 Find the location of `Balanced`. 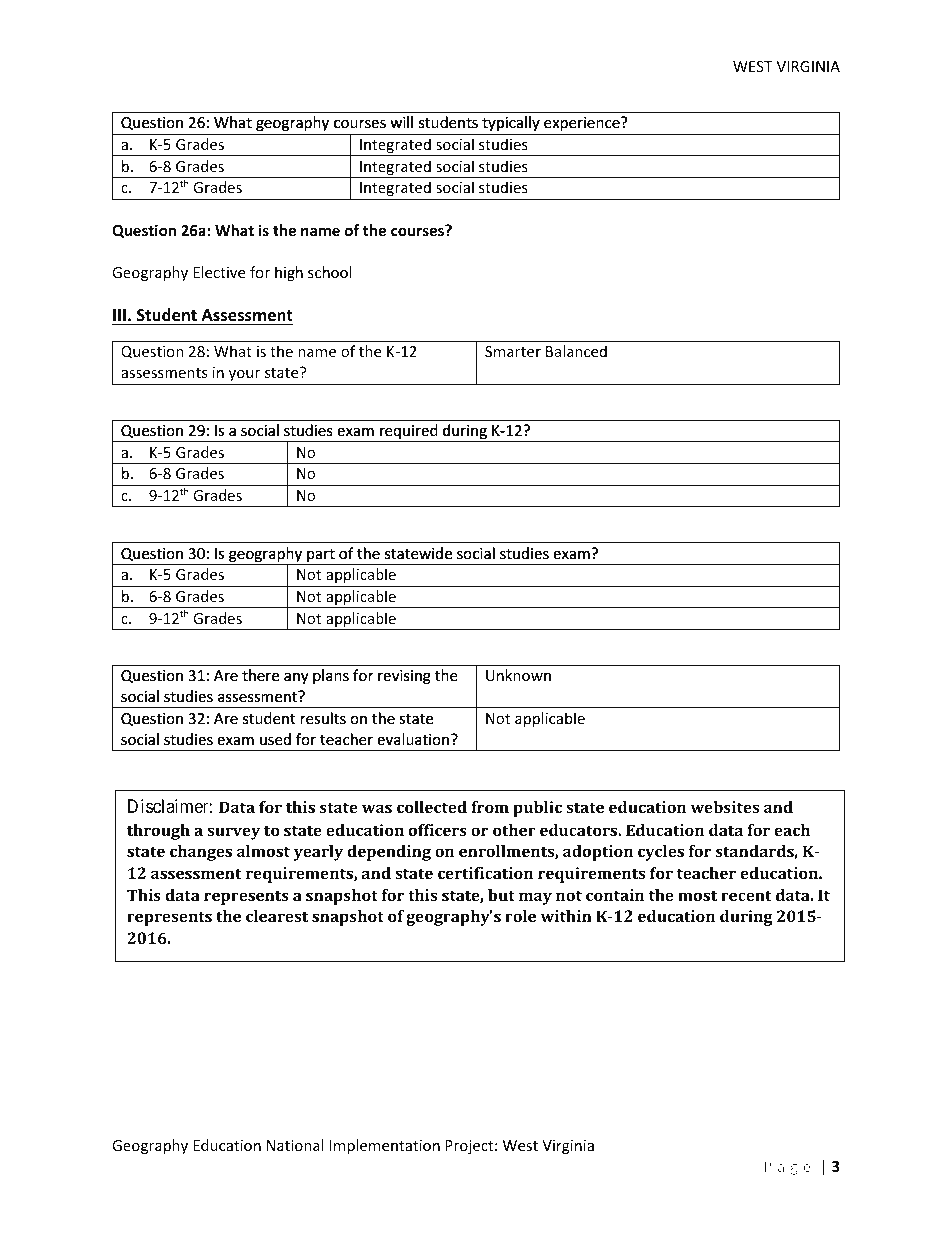

Balanced is located at coordinates (576, 351).
